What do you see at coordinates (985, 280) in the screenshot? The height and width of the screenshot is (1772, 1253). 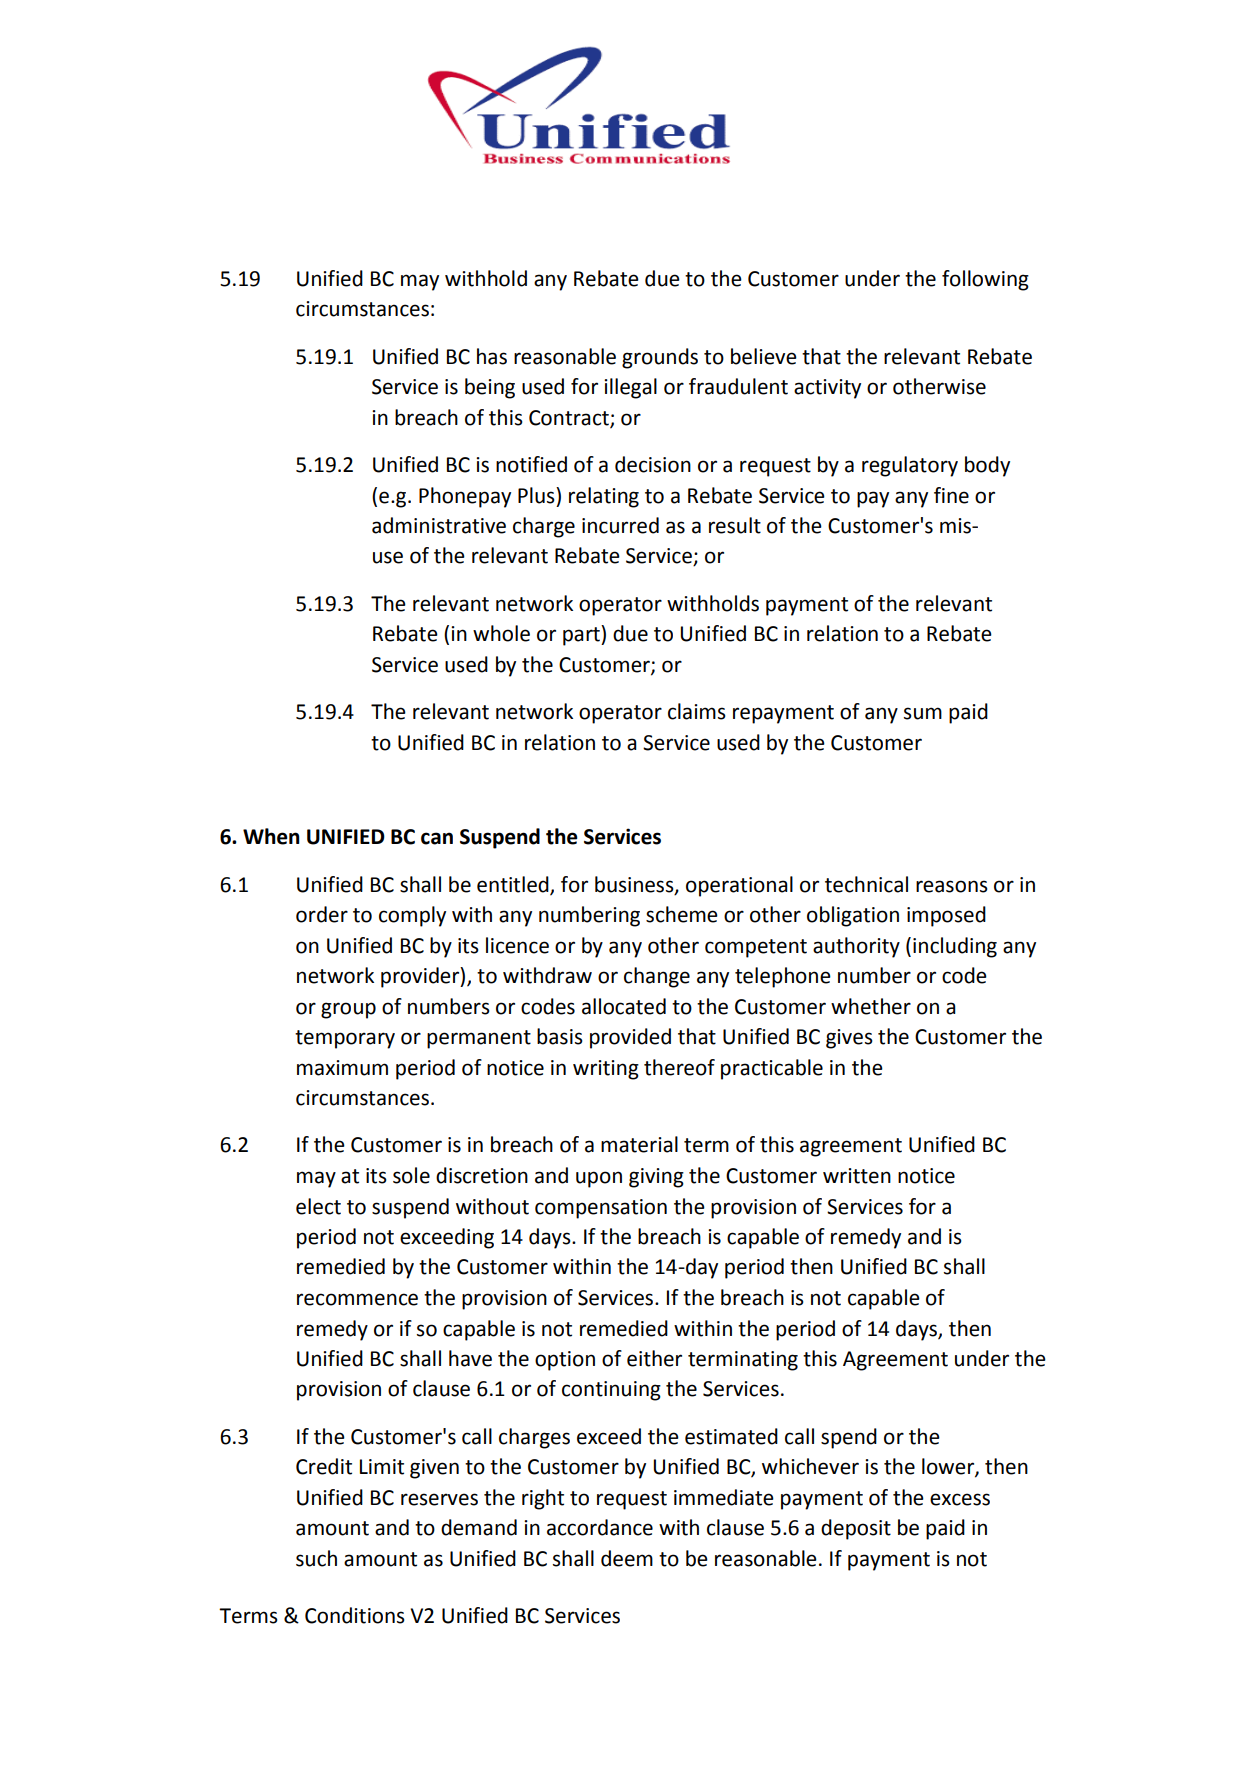 I see `following` at bounding box center [985, 280].
